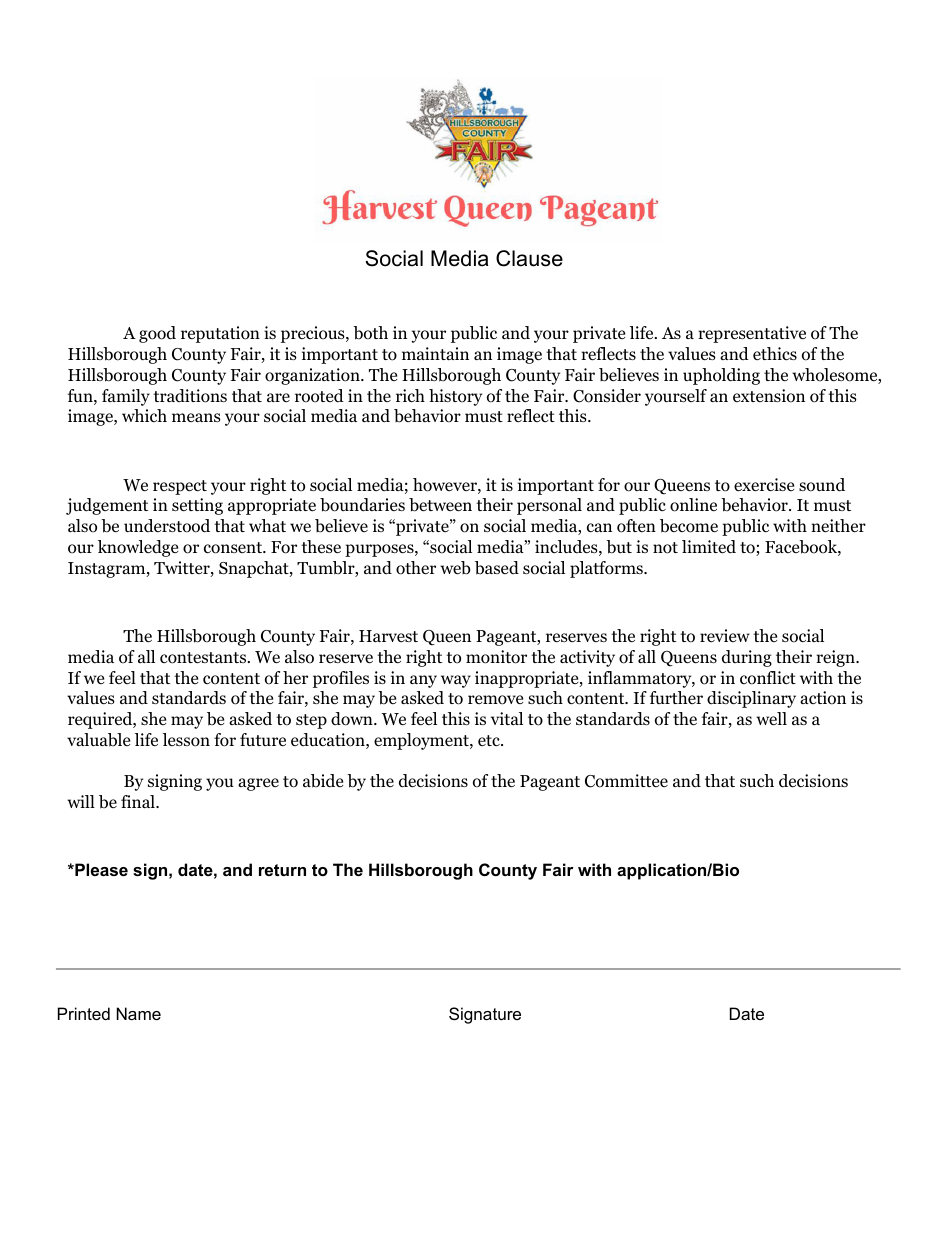 The image size is (952, 1233). I want to click on representative, so click(752, 334).
